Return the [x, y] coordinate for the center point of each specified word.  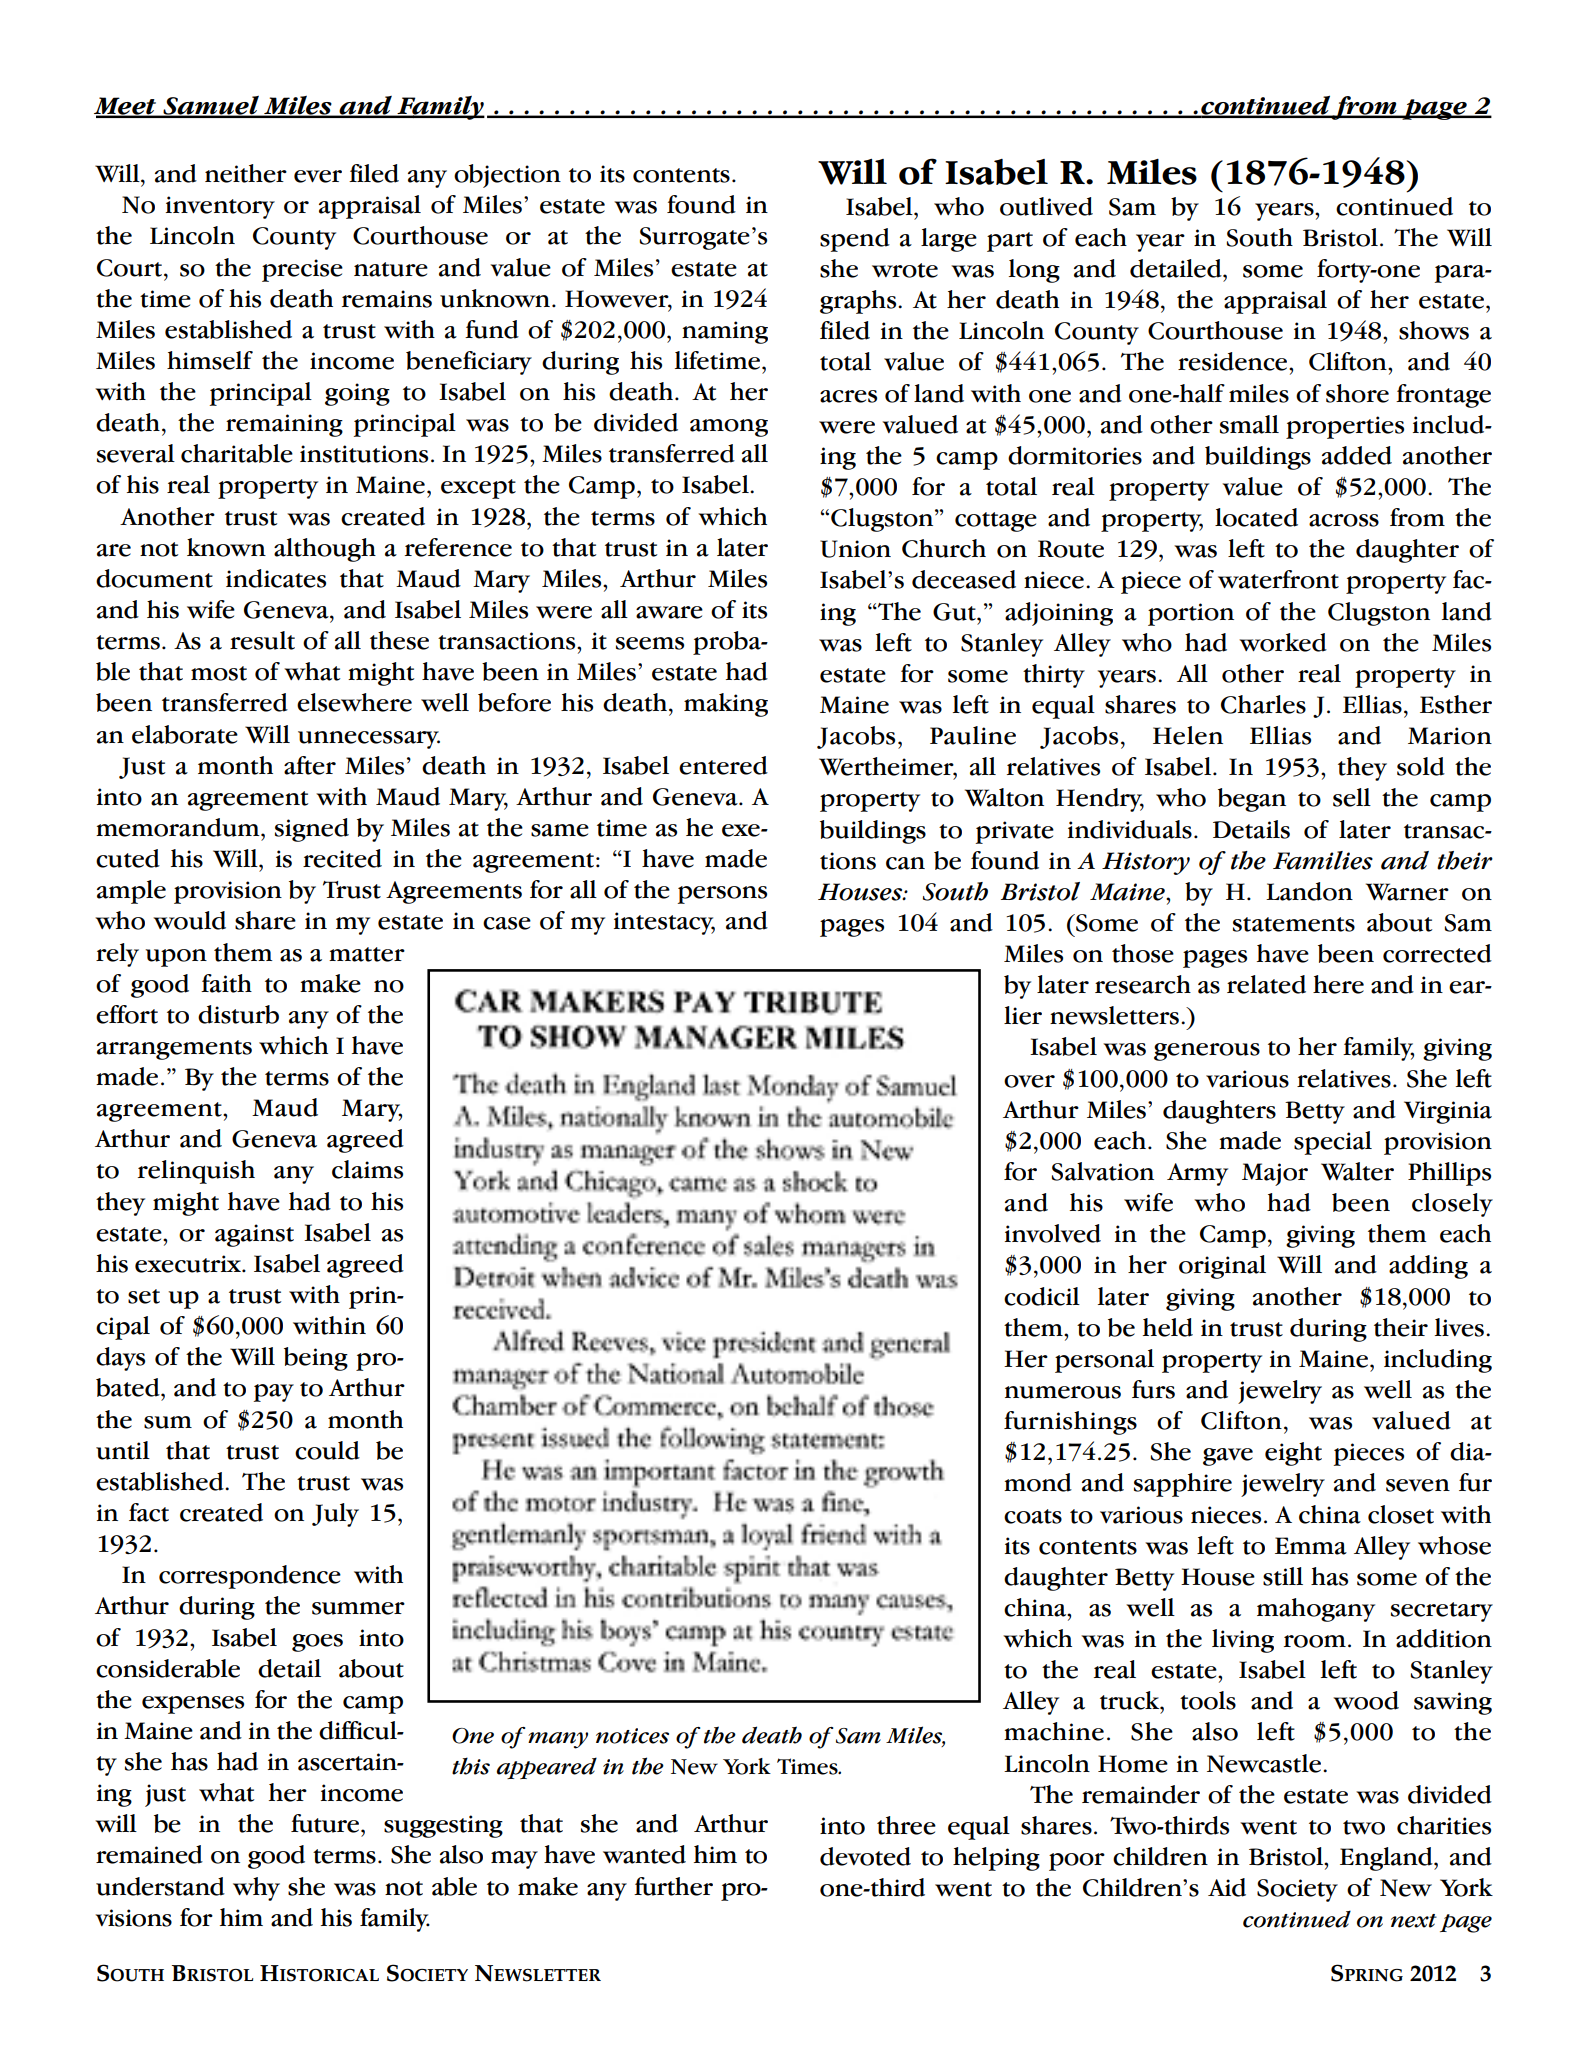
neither [246, 173]
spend [855, 240]
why [256, 1889]
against [254, 1235]
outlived [1046, 206]
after [310, 765]
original [1222, 1267]
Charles [1263, 704]
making [726, 705]
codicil [1042, 1296]
